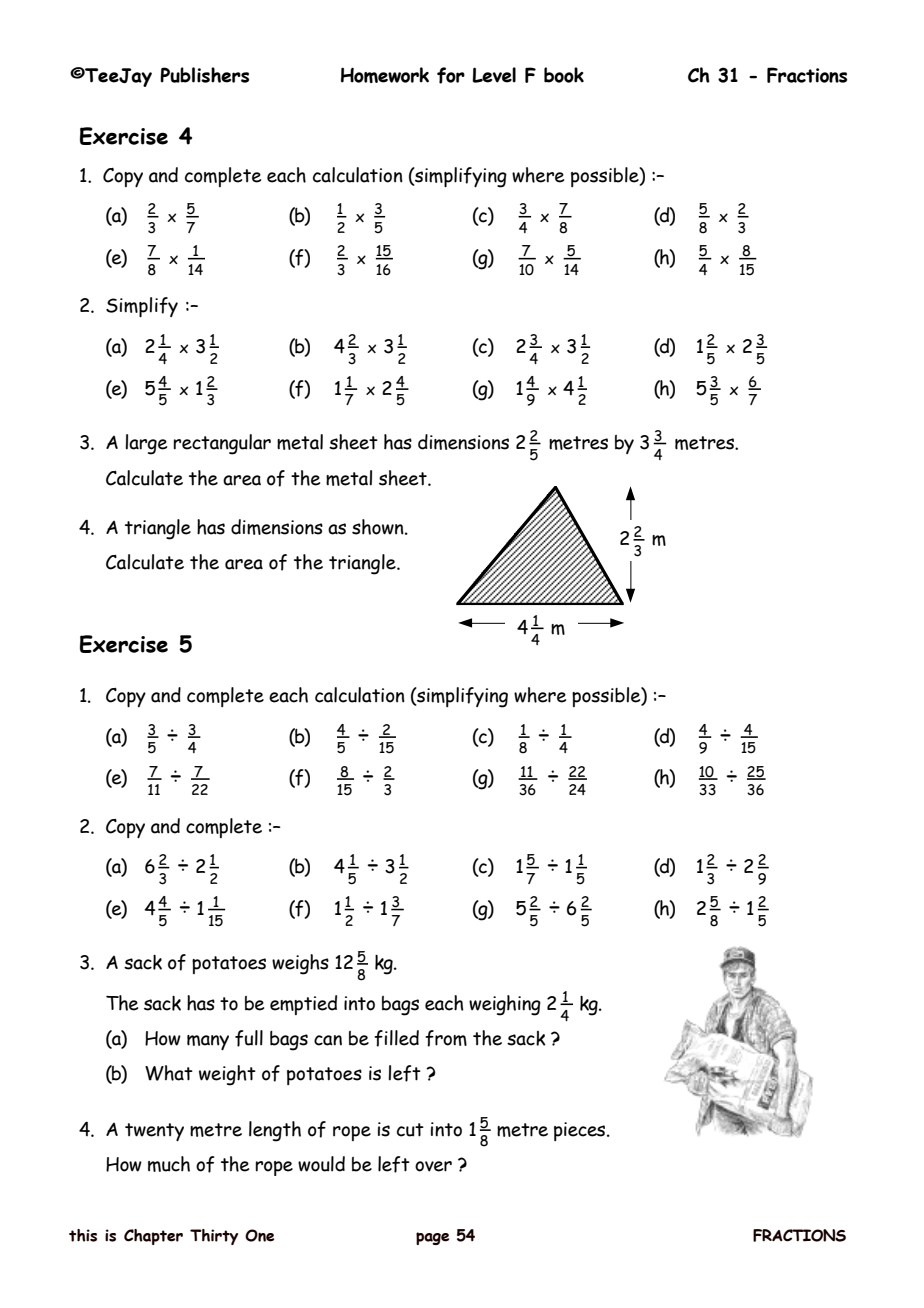 The width and height of the screenshot is (924, 1308). I want to click on from, so click(446, 1038).
